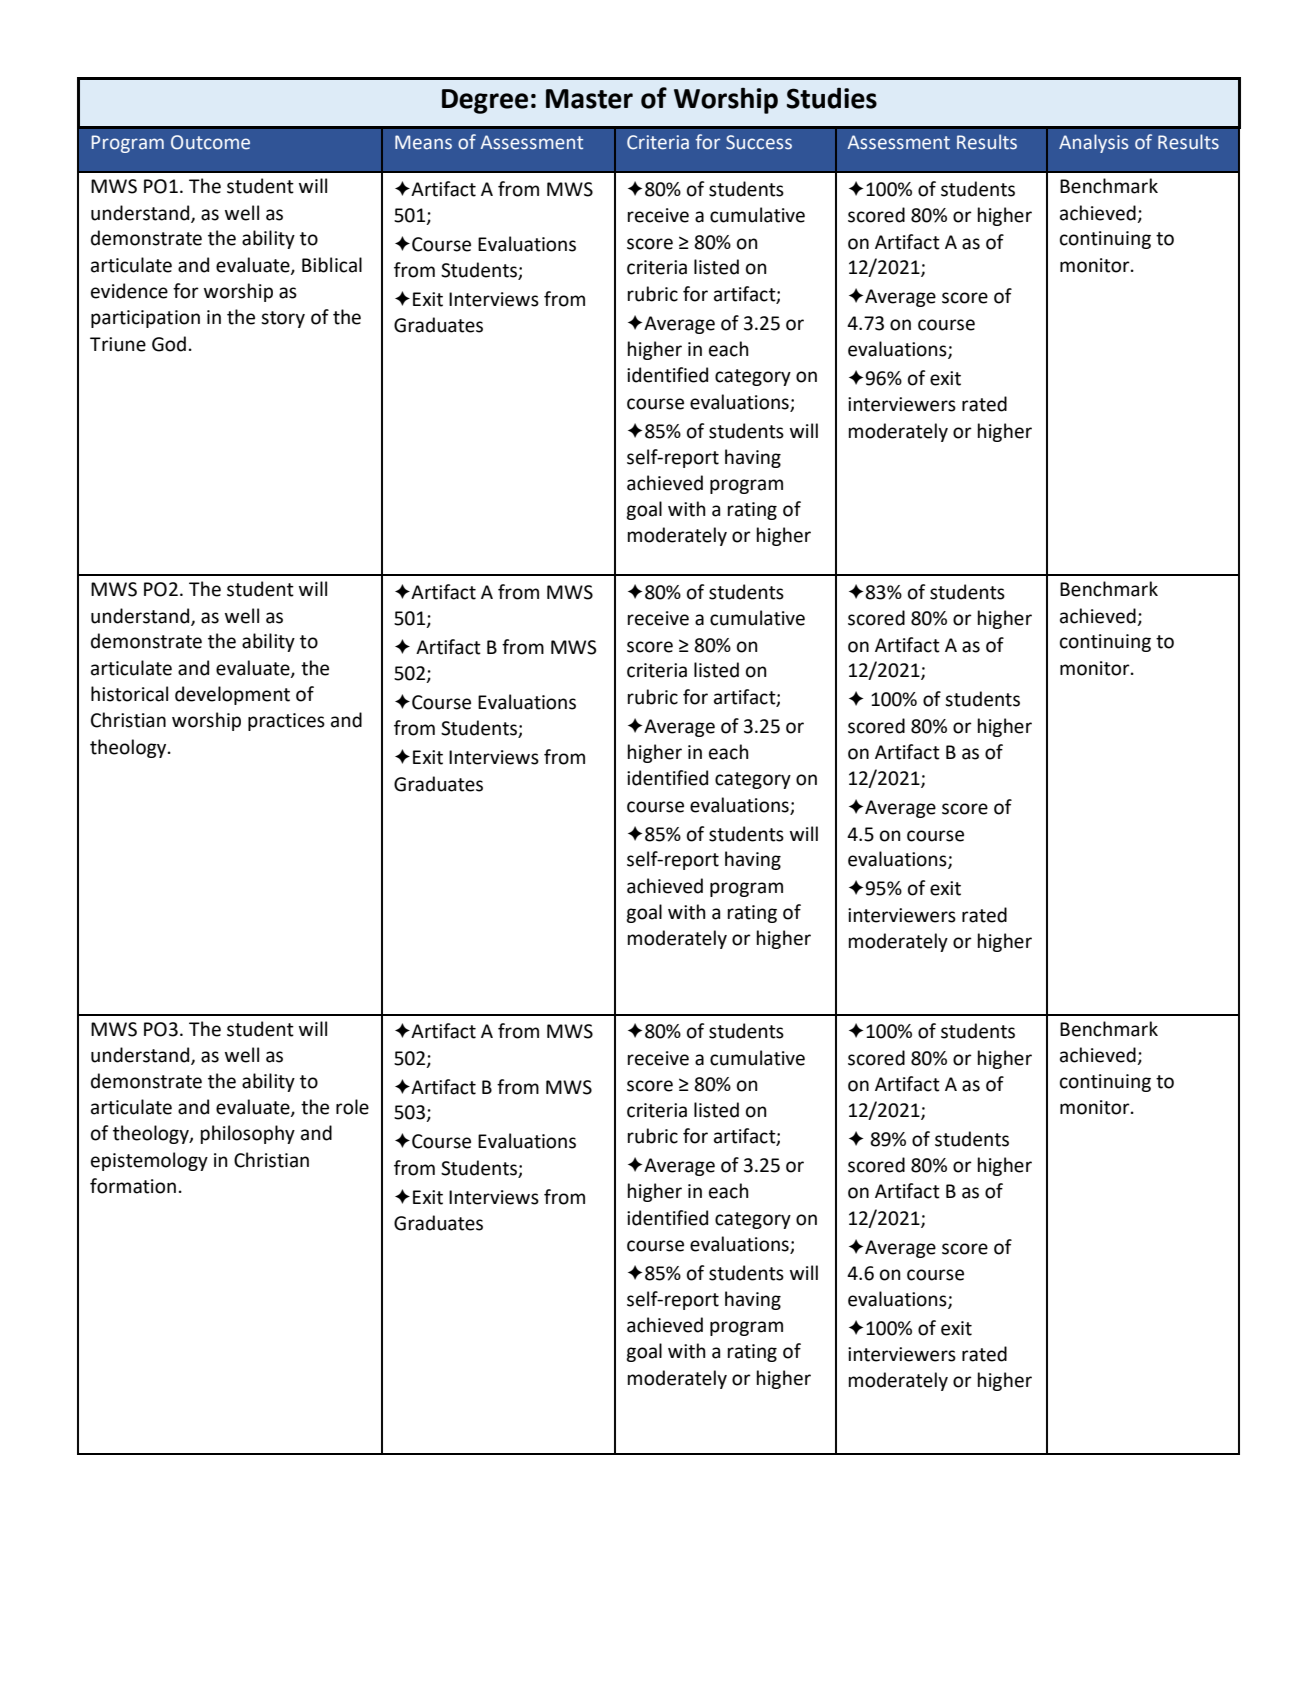 This document has height=1701, width=1315. I want to click on development, so click(232, 695).
